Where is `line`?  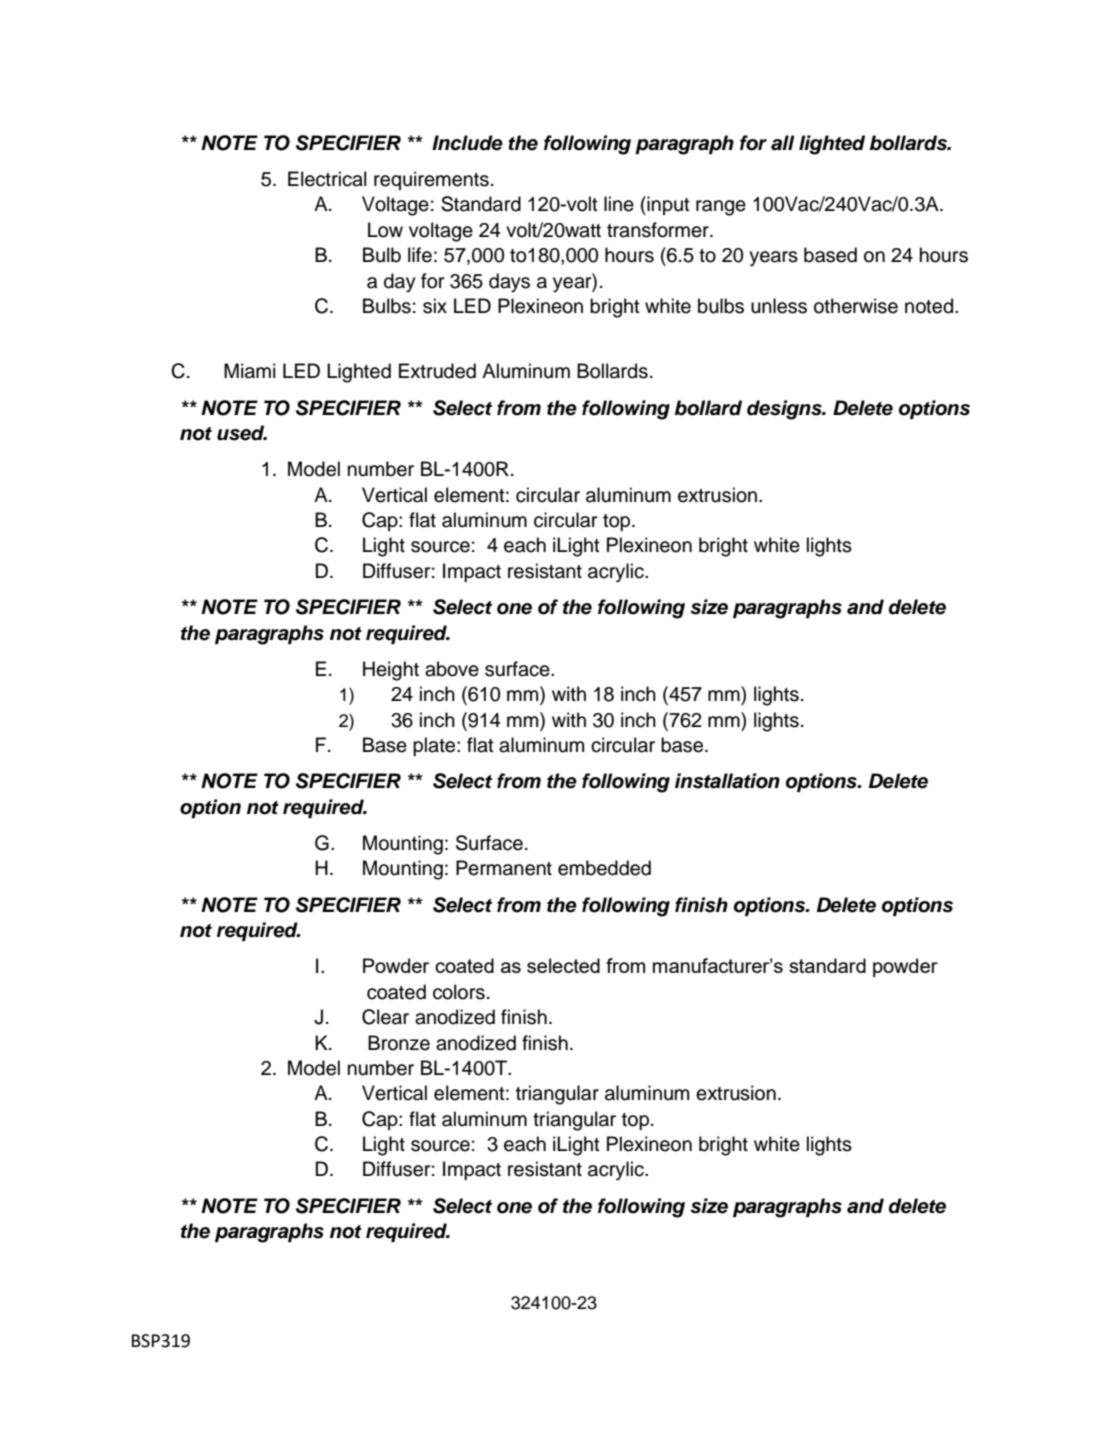
line is located at coordinates (619, 204).
